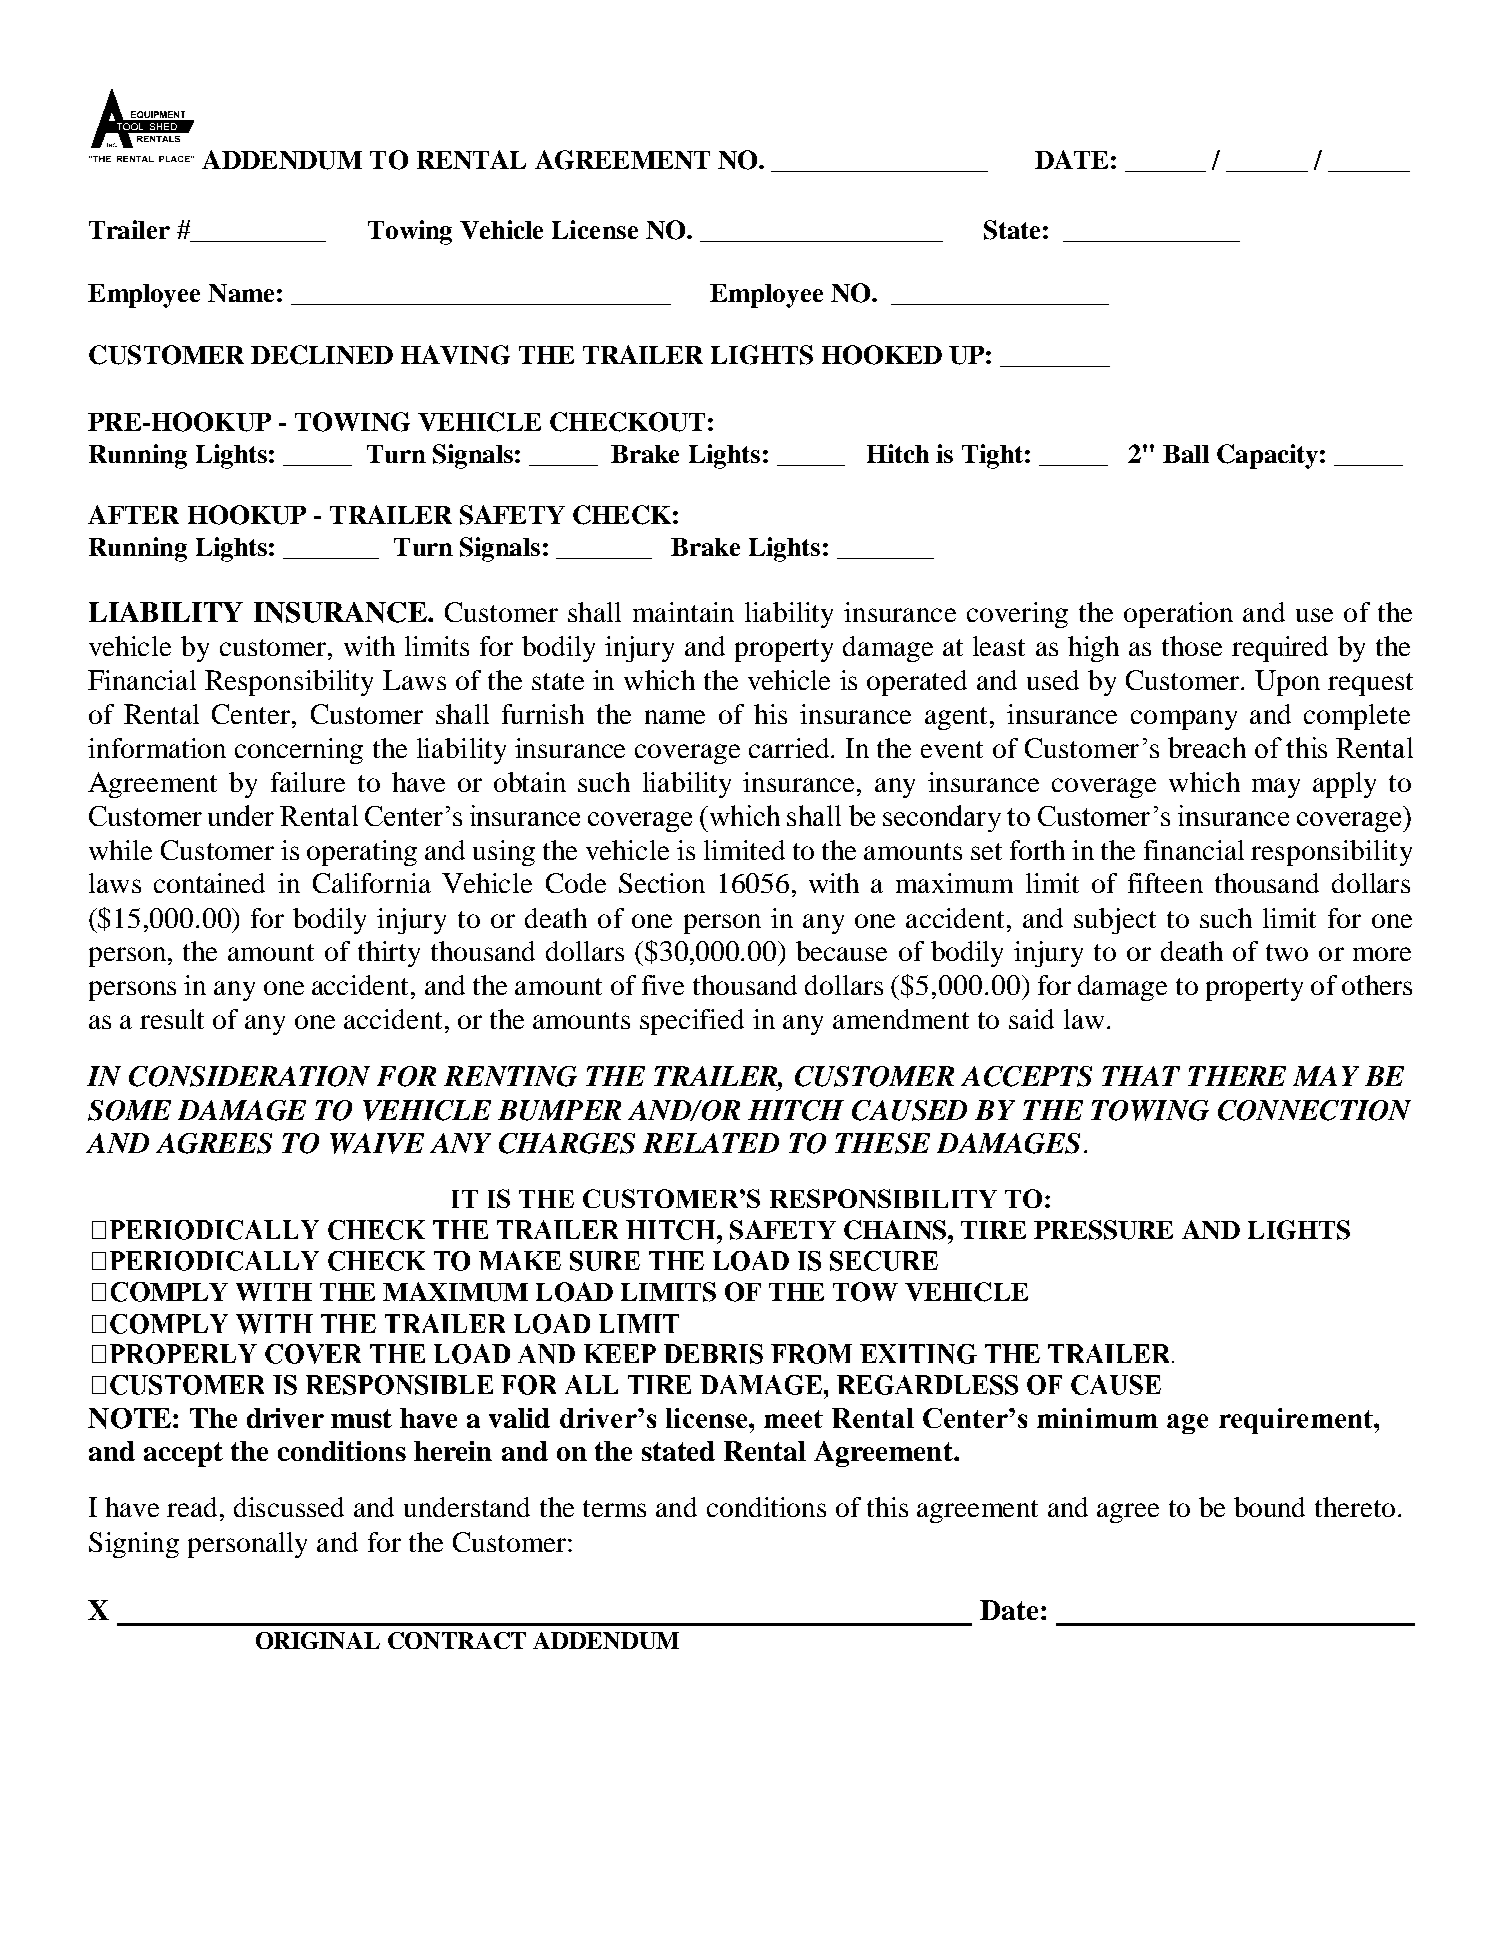 This document has height=1944, width=1502. I want to click on HOOKED, so click(882, 355).
